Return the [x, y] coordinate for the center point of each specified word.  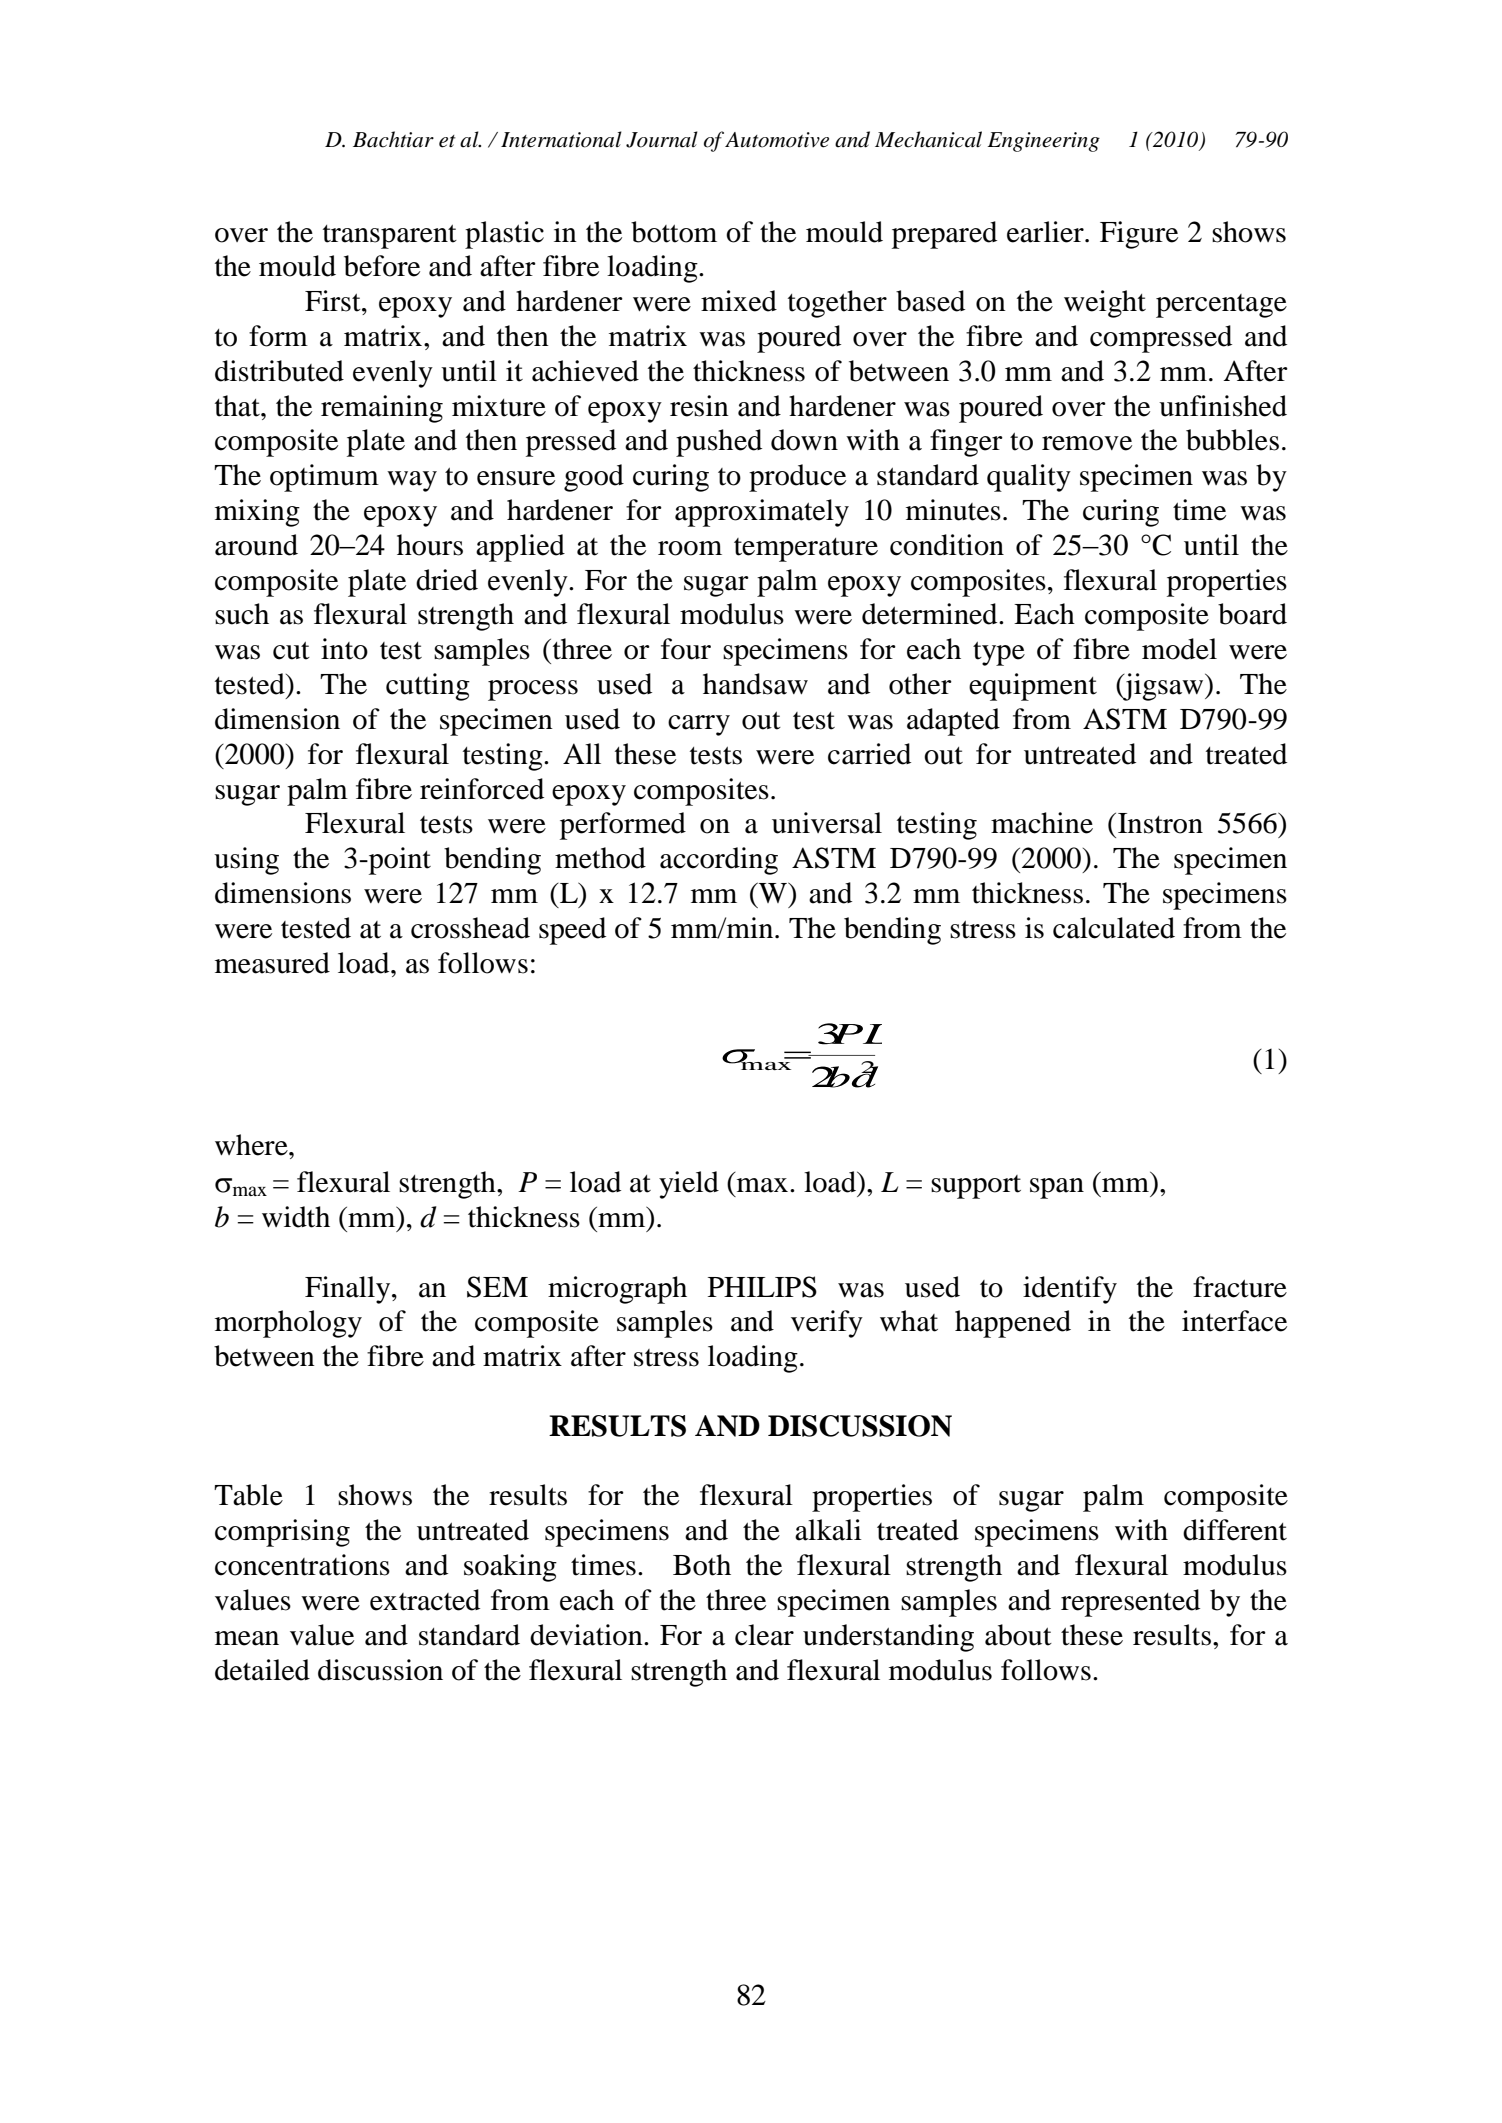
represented [1130, 1603]
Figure [1139, 235]
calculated [1114, 928]
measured [272, 963]
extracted [425, 1600]
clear [764, 1635]
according [719, 861]
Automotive [777, 140]
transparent [390, 237]
